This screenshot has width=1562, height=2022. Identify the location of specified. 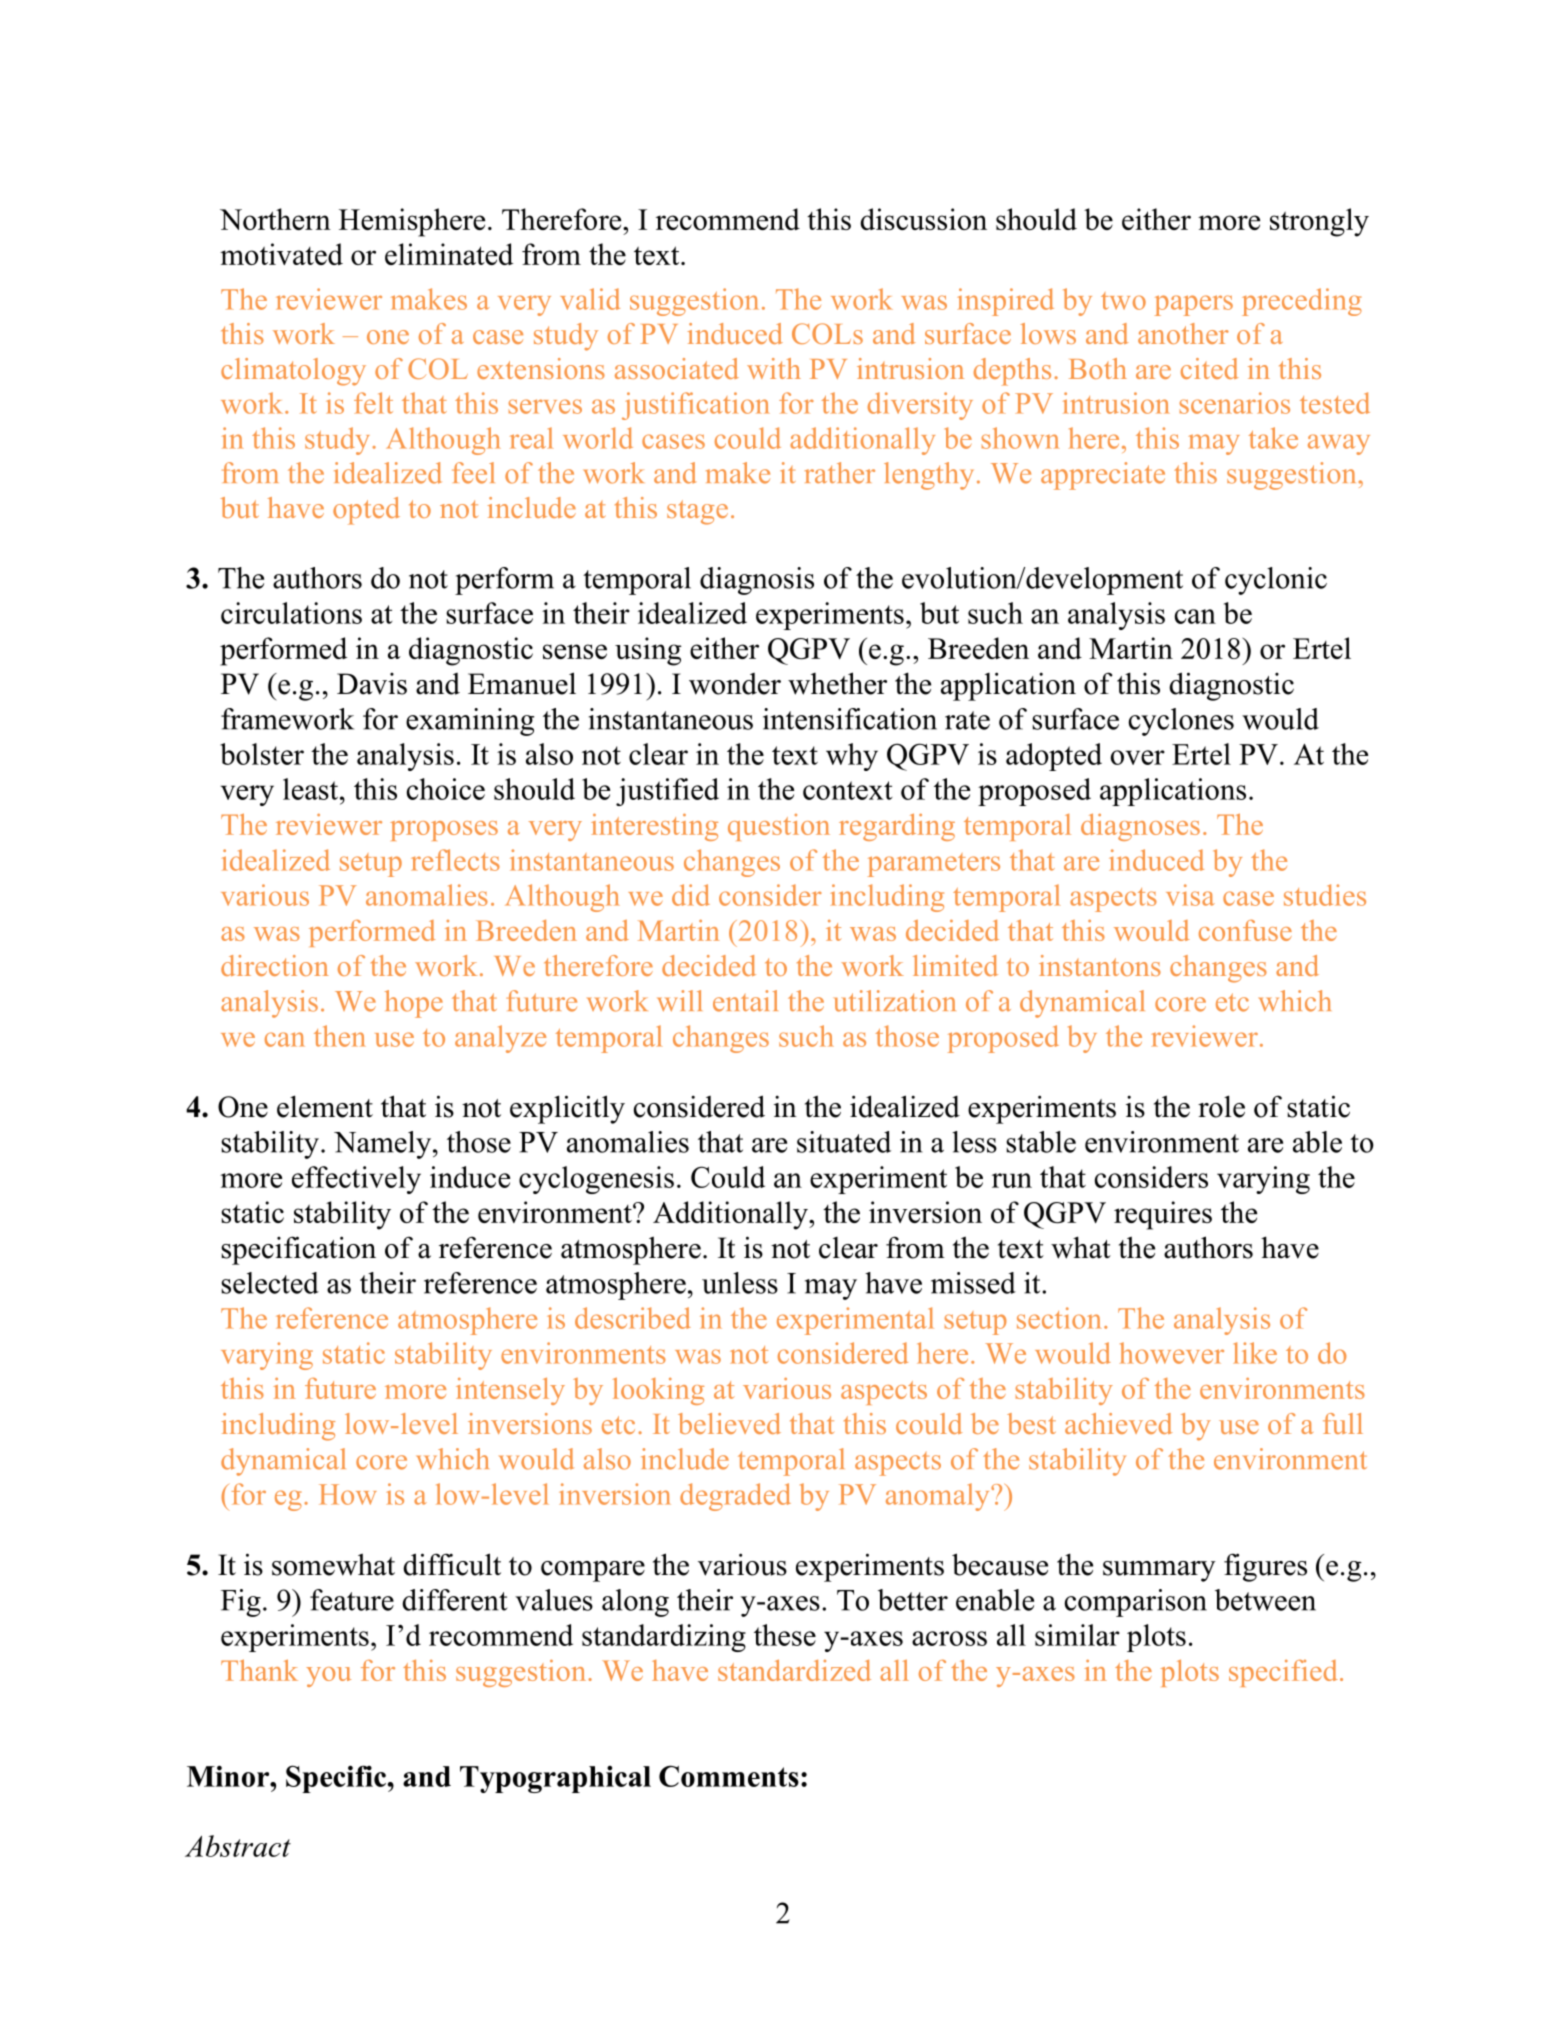
(1283, 1673).
